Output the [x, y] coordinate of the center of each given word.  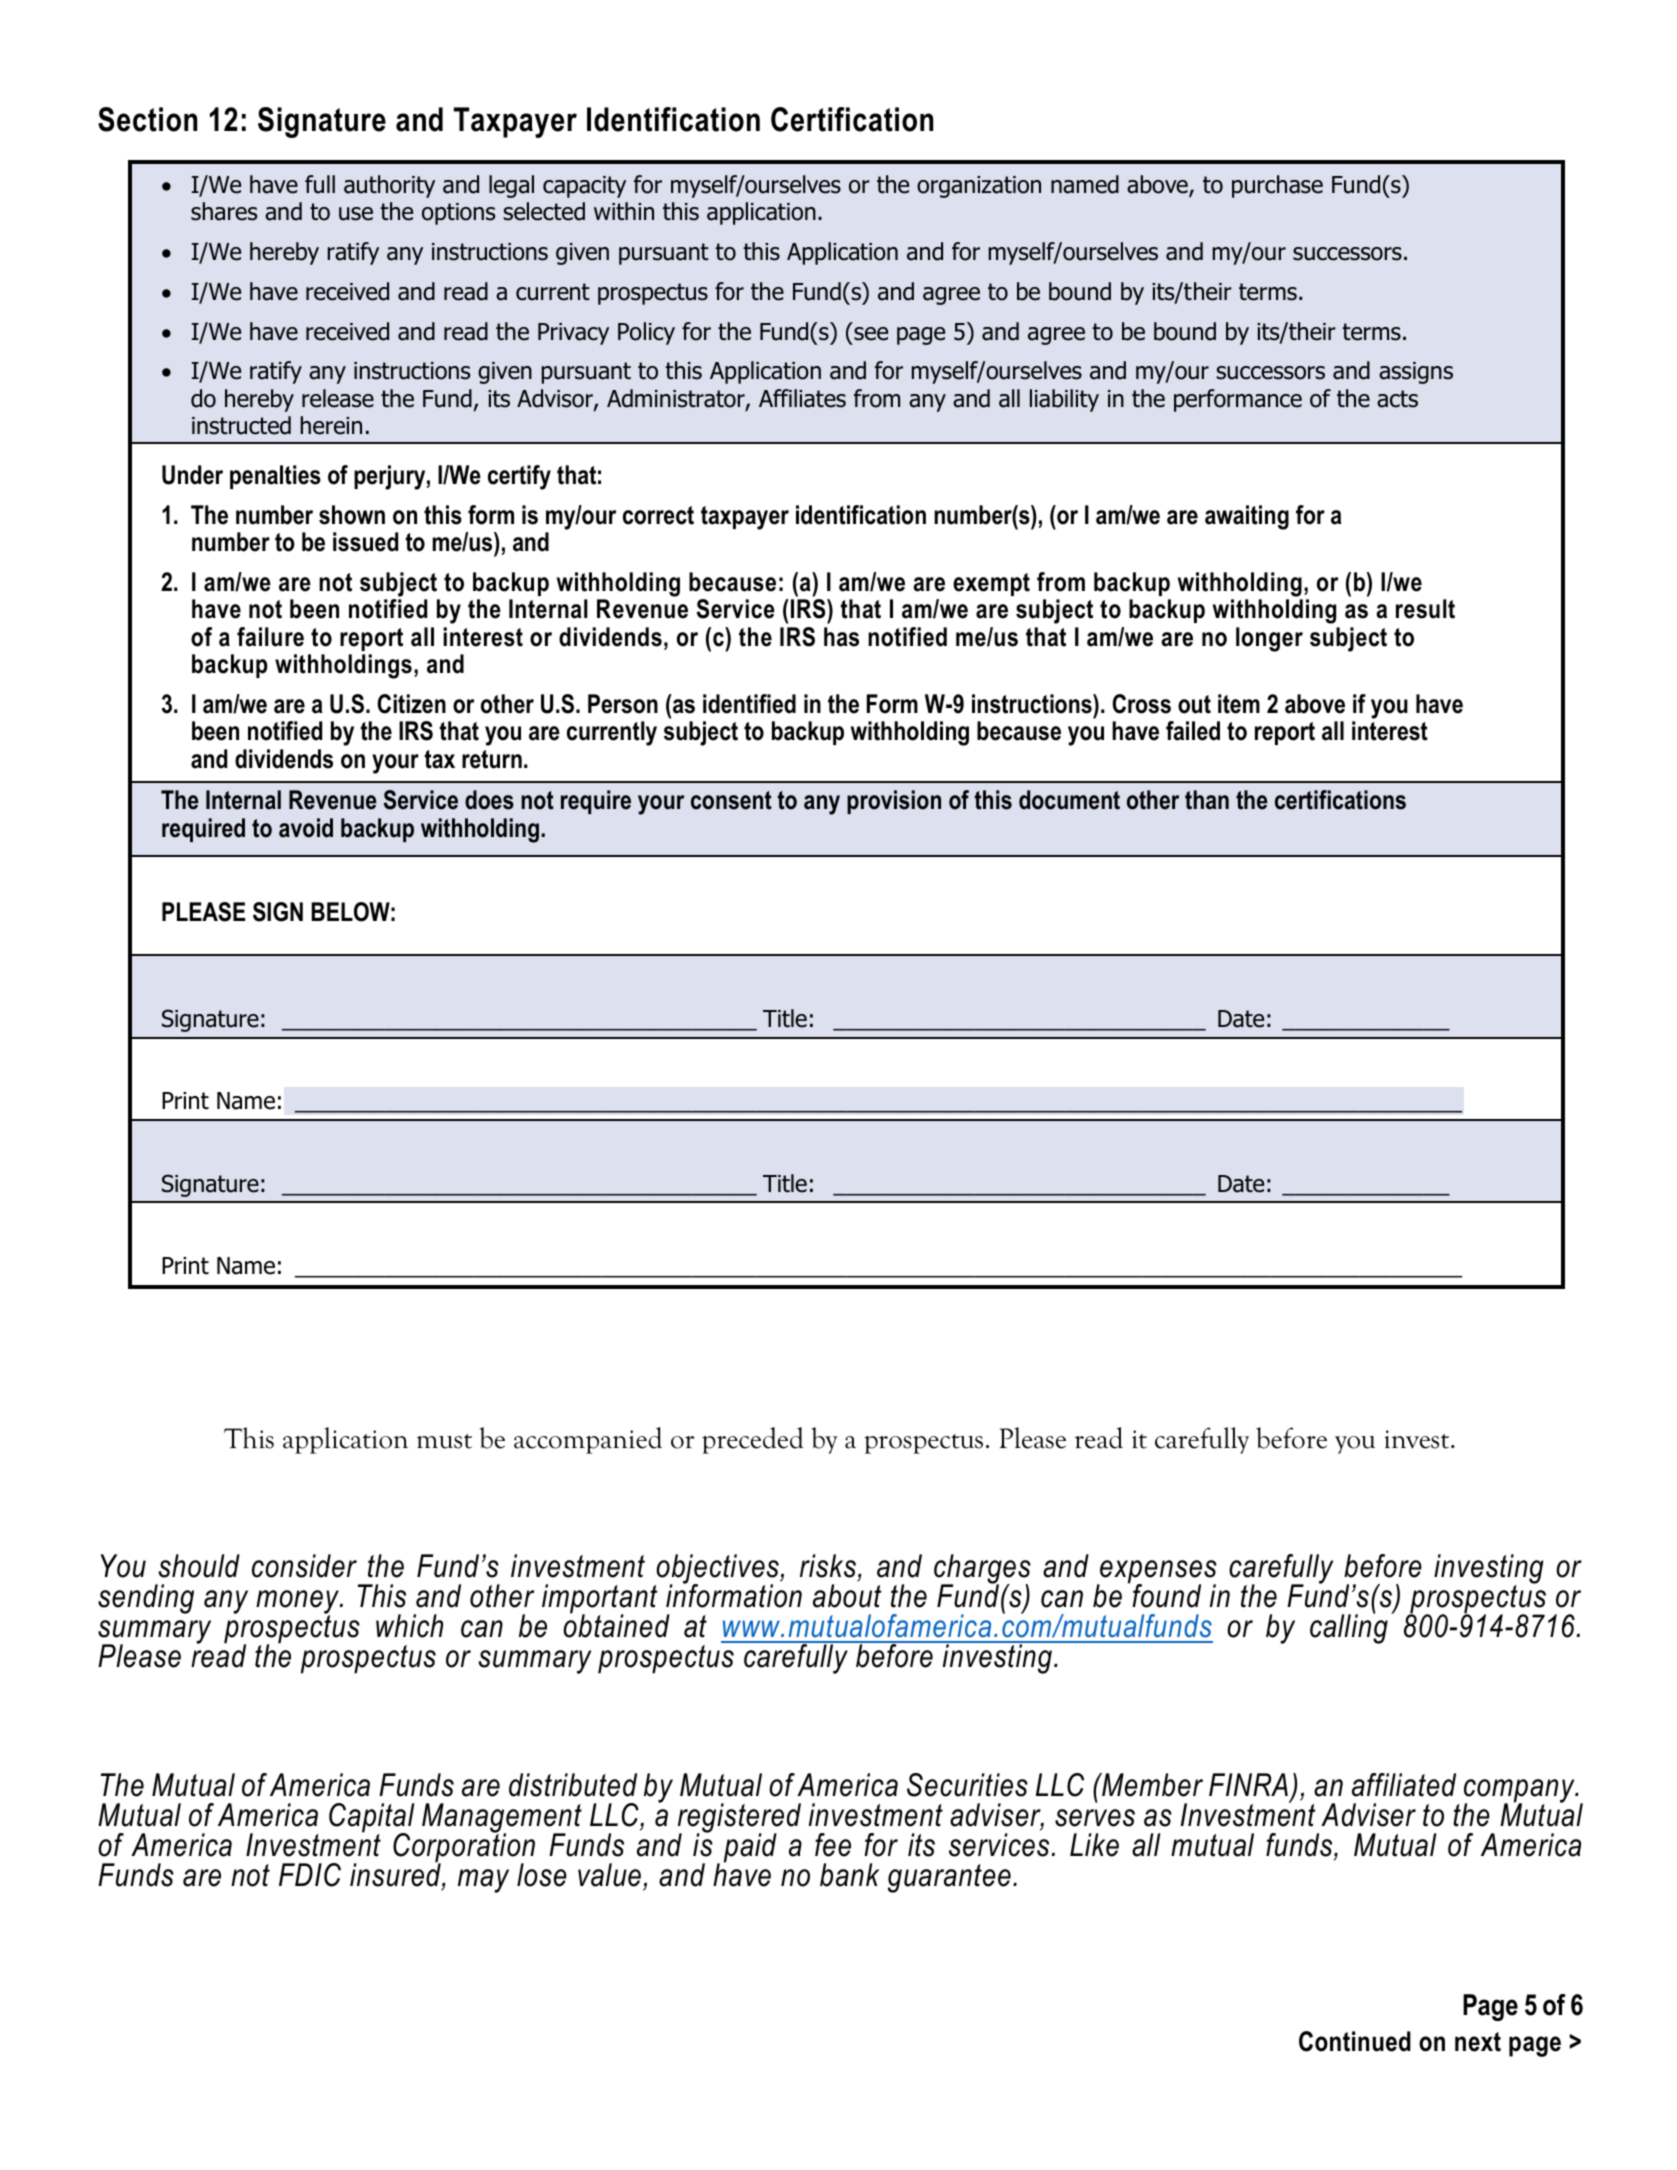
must [444, 1441]
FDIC [310, 1875]
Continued [1355, 2041]
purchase [1277, 186]
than [1207, 800]
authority [389, 186]
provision [894, 802]
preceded [753, 1440]
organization [979, 187]
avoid [306, 828]
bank [849, 1875]
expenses [1157, 1573]
